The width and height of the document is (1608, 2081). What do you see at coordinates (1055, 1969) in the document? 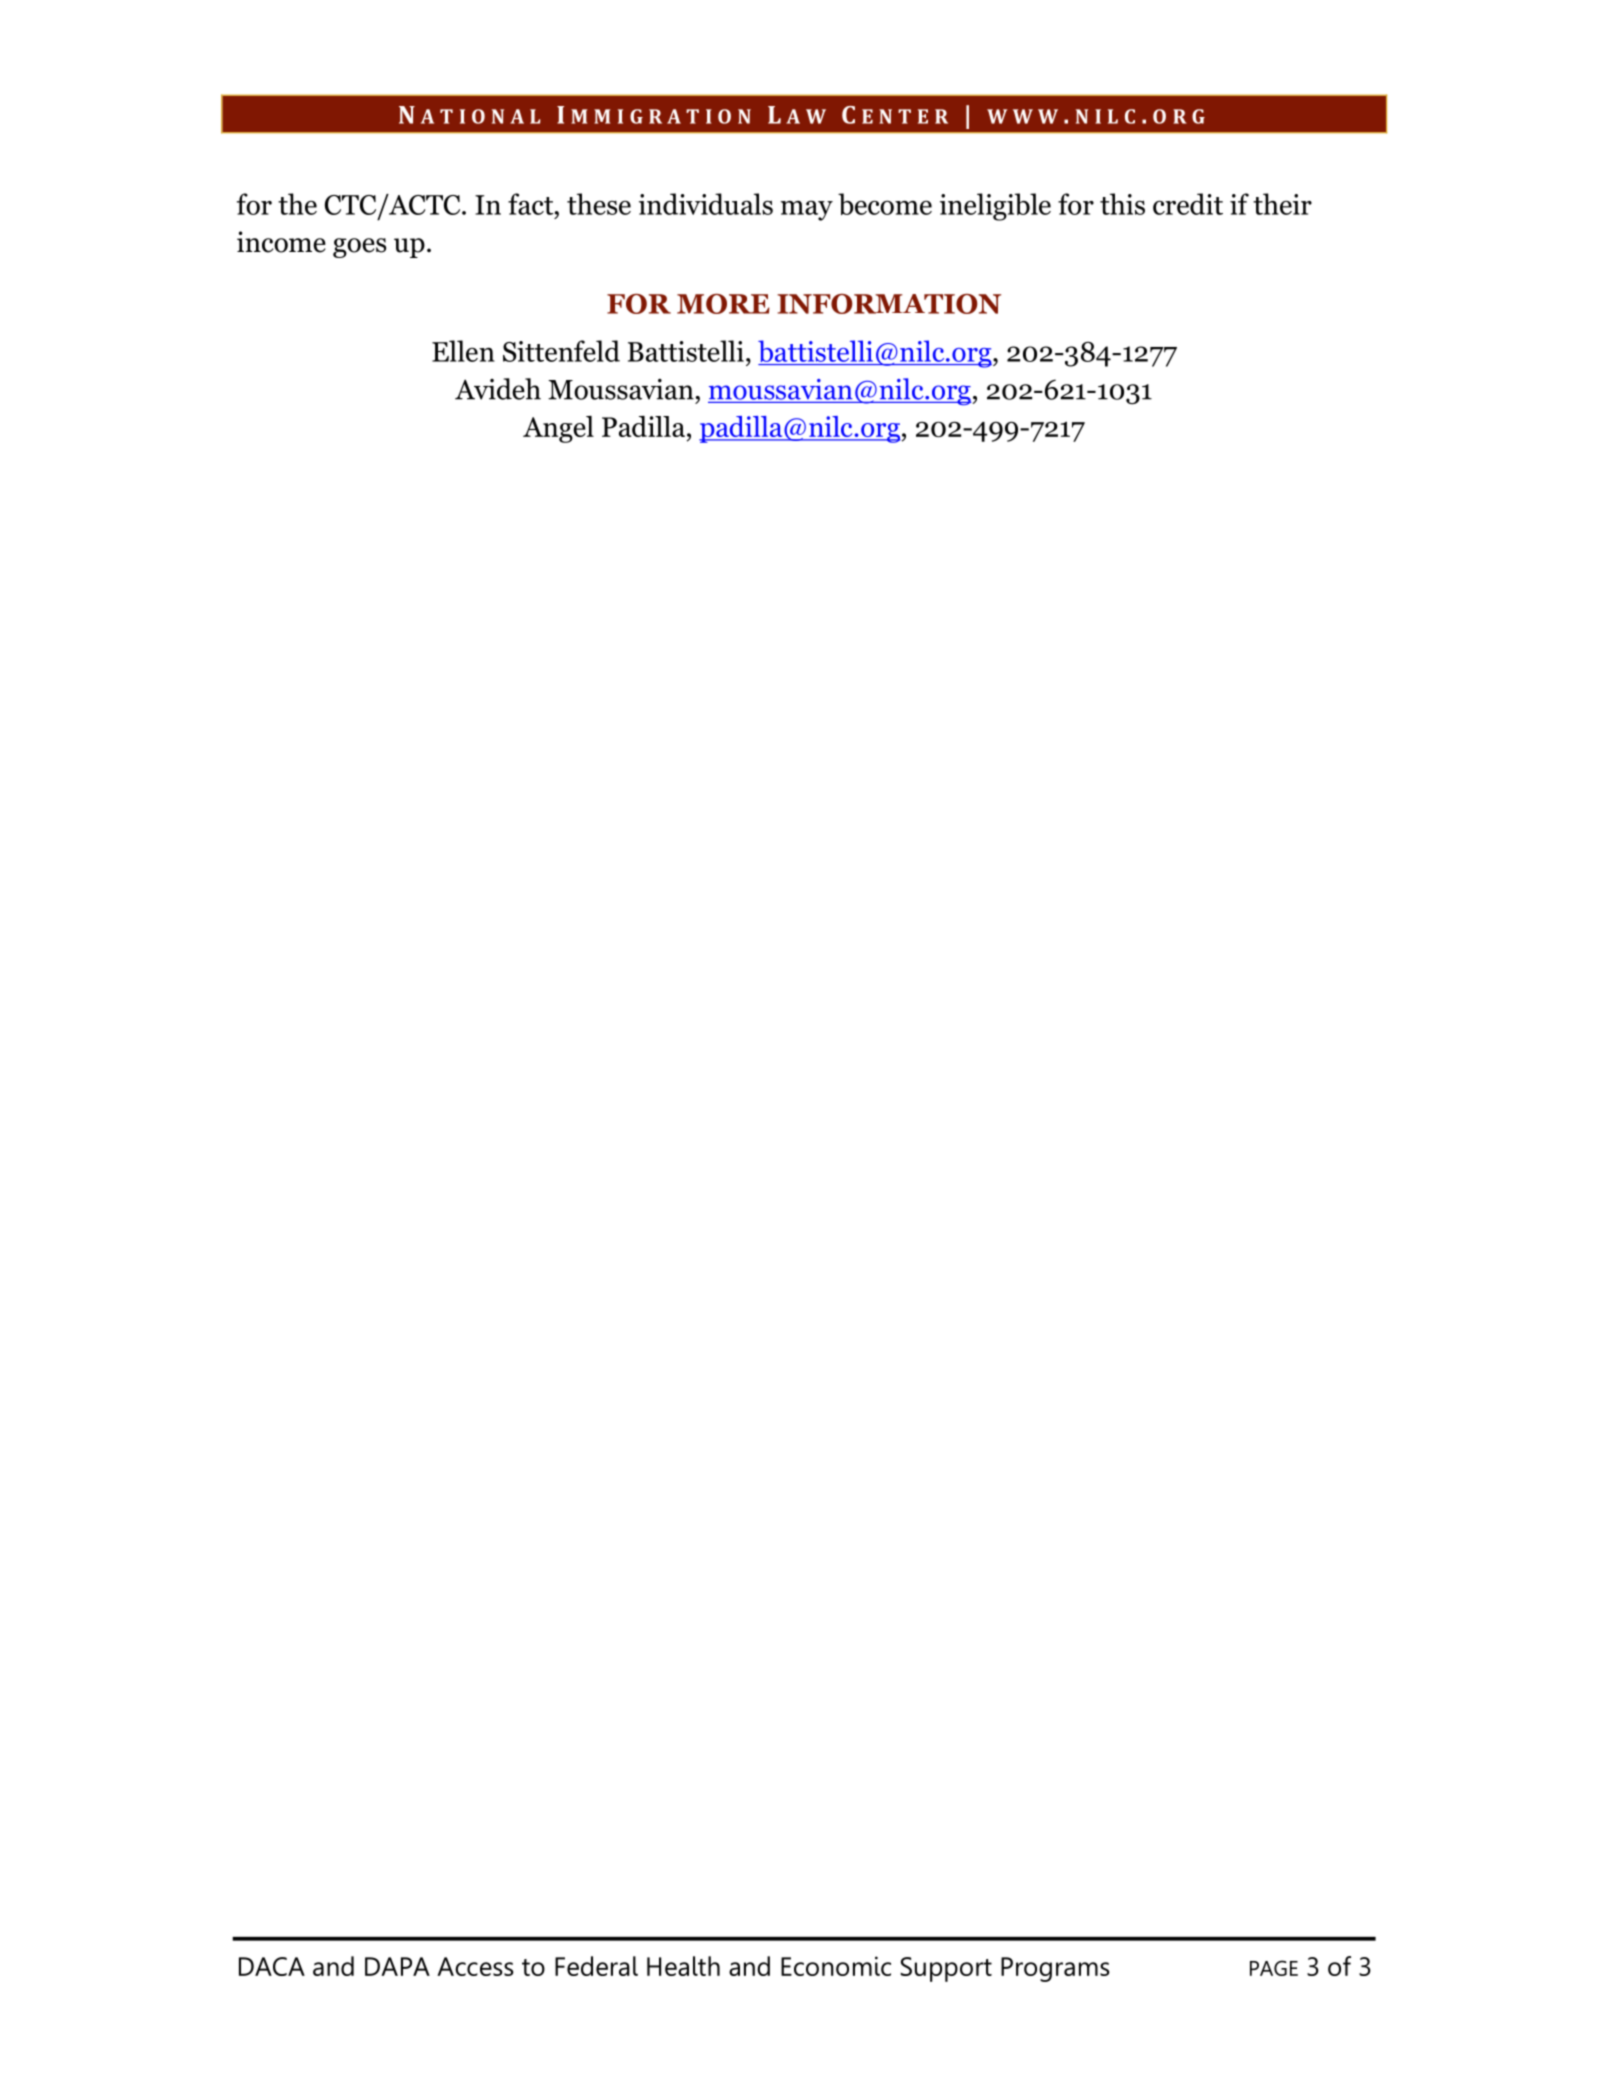
I see `Programs` at bounding box center [1055, 1969].
